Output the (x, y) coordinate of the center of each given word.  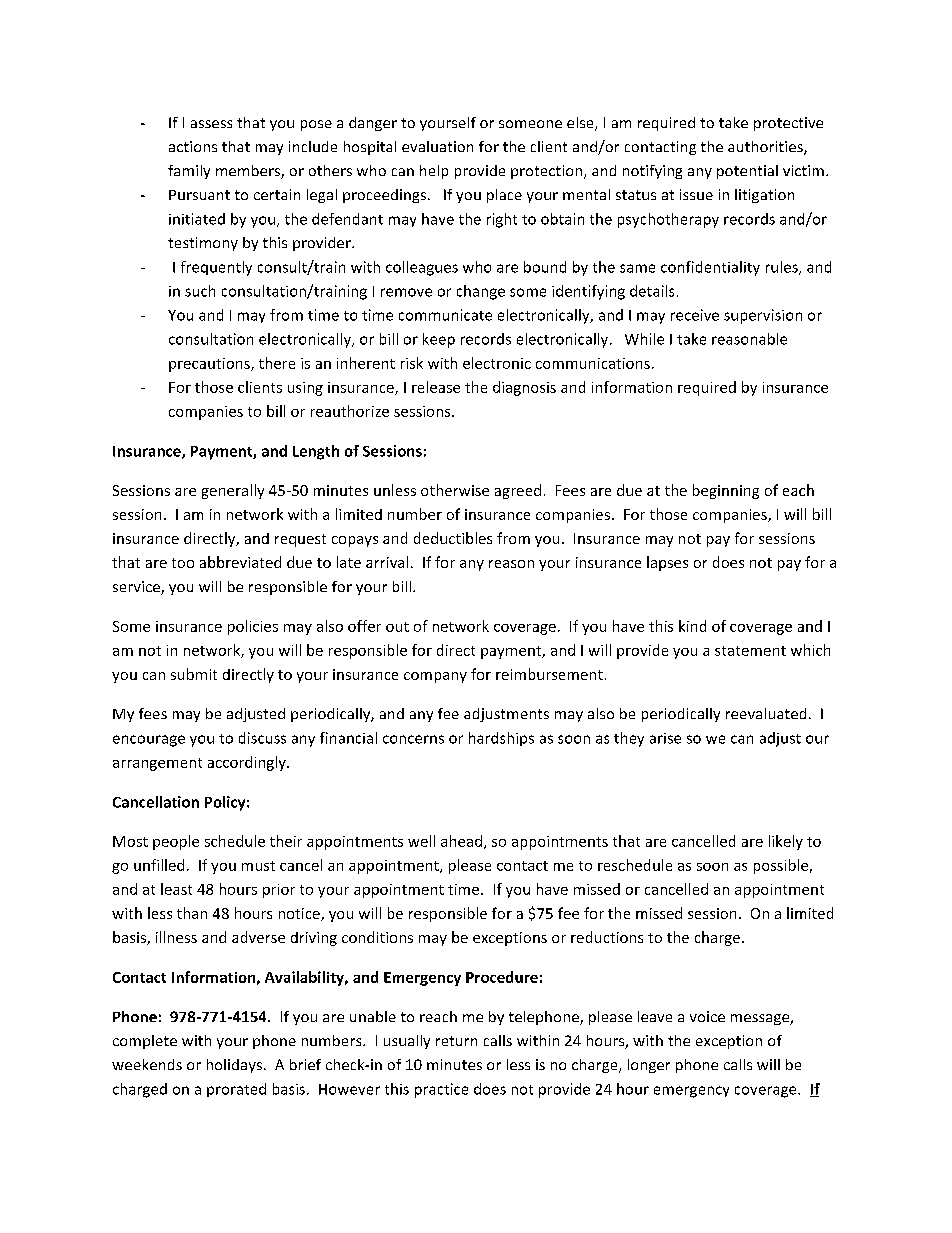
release (436, 387)
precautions (210, 365)
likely (786, 842)
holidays (234, 1066)
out (397, 627)
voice (707, 1016)
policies (253, 627)
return (456, 1041)
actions (193, 146)
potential (747, 172)
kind (692, 626)
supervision (763, 316)
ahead (461, 841)
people (176, 842)
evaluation (437, 146)
